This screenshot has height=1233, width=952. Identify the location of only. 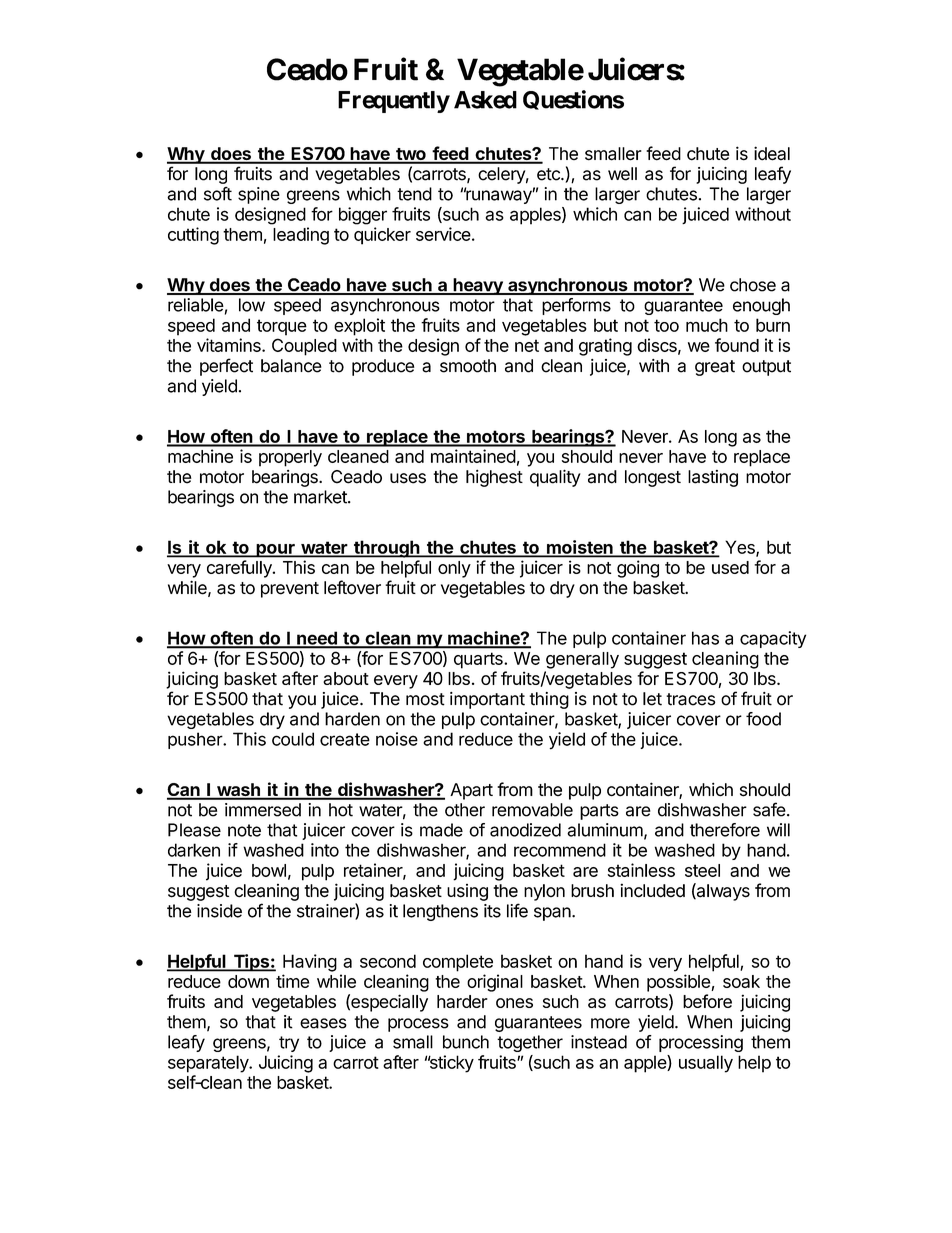
(454, 569).
